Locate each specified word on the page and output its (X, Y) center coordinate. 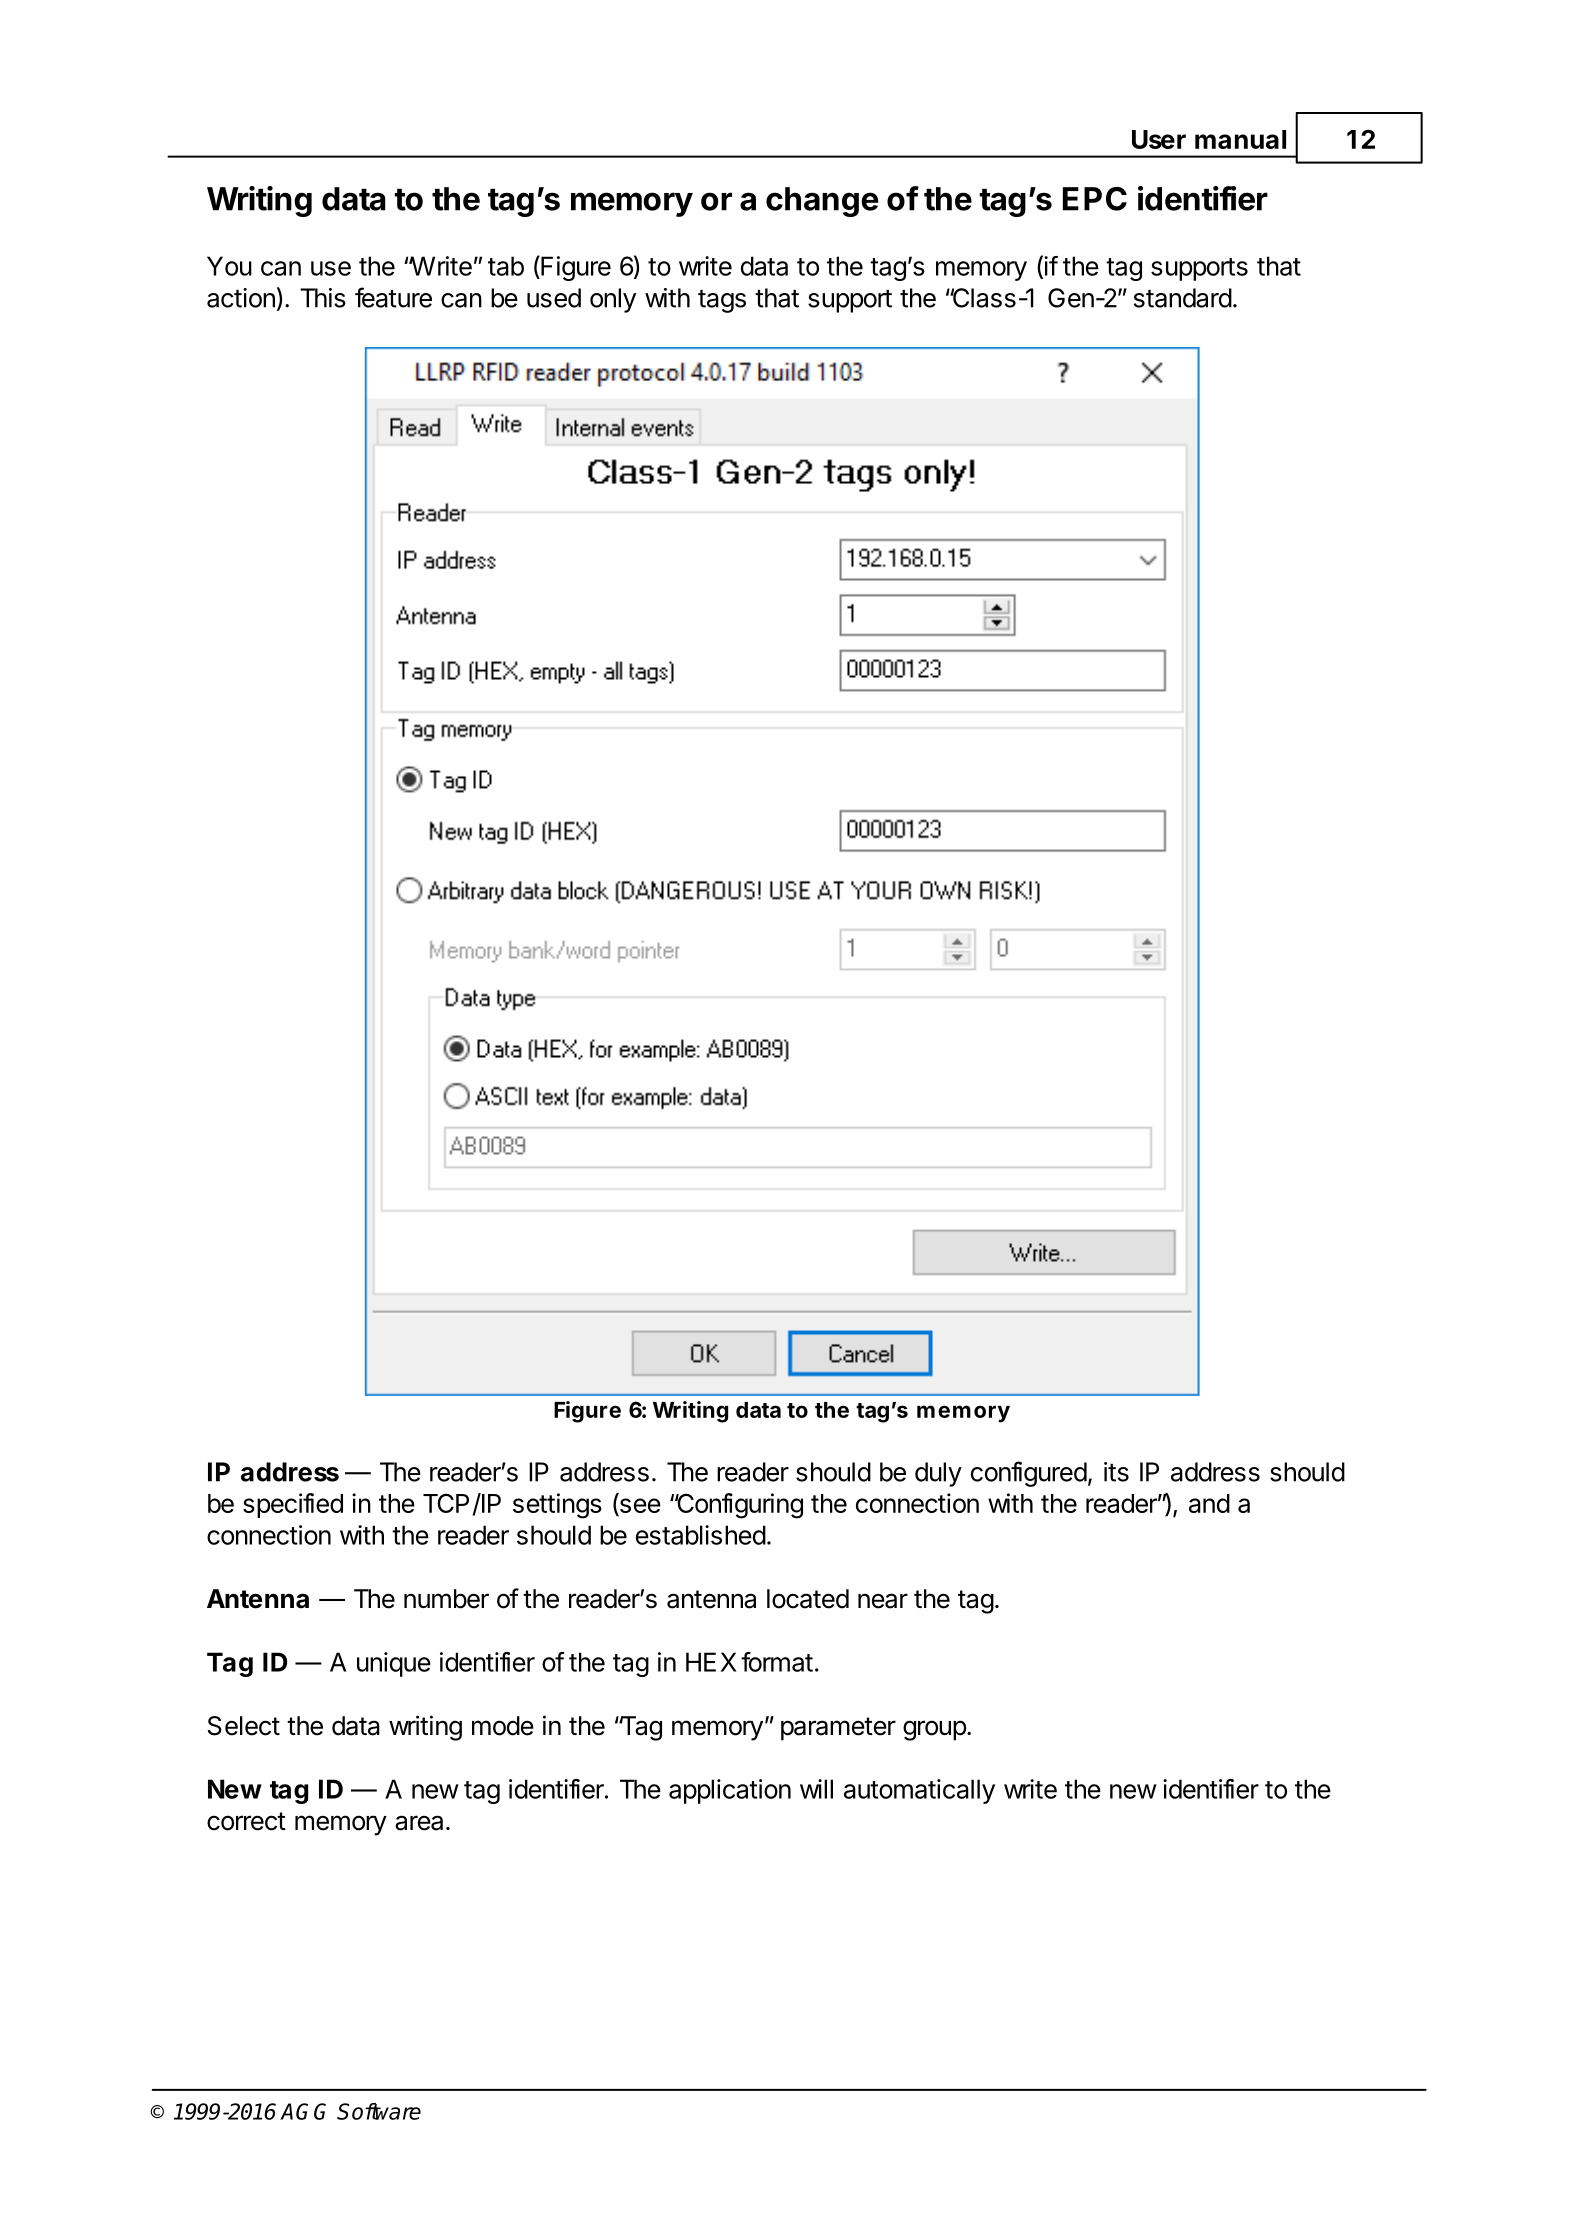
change (822, 202)
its (1116, 1472)
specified (293, 1505)
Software (379, 2111)
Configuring (739, 1506)
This (323, 298)
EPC (1095, 199)
